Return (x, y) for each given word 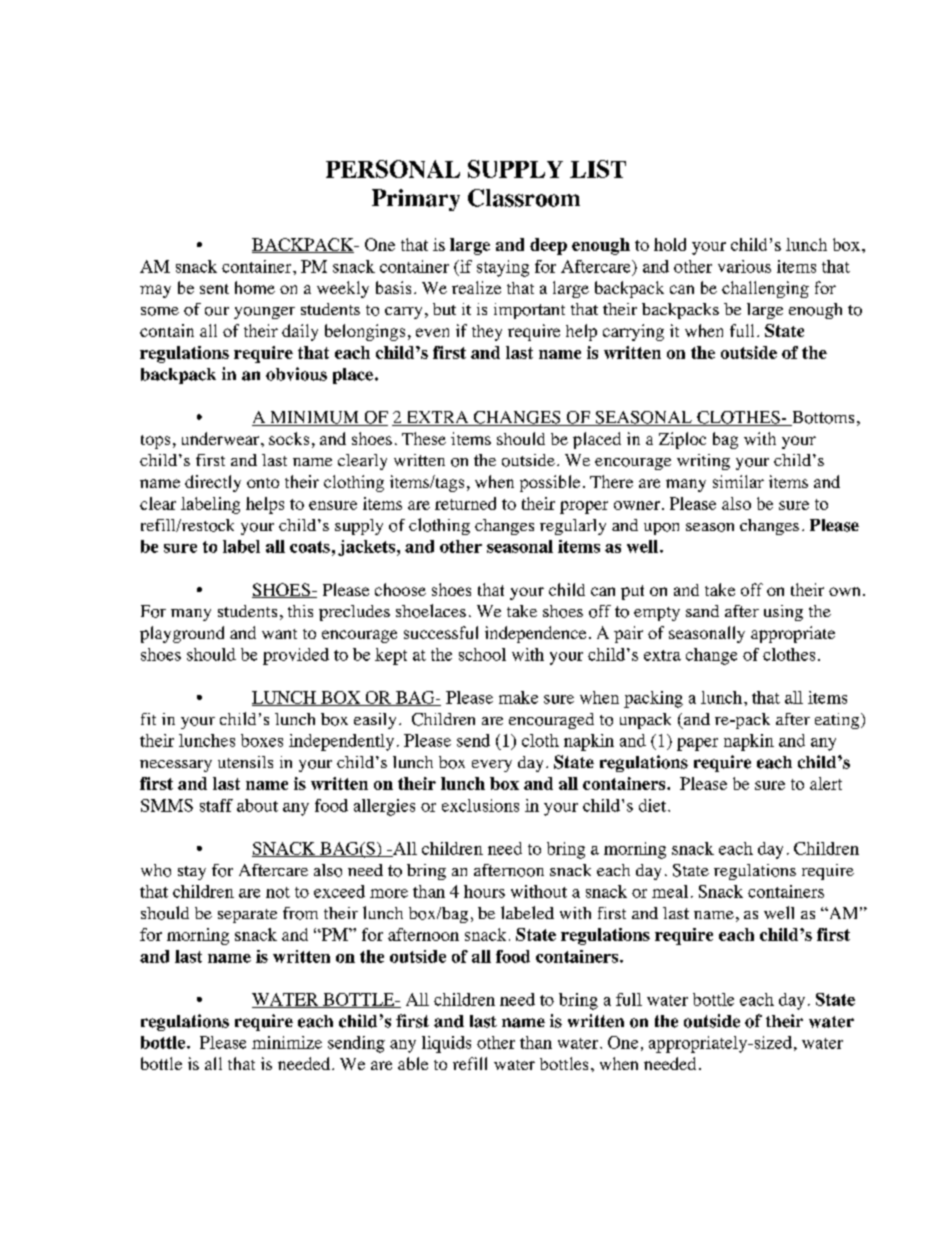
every (492, 766)
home (255, 287)
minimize (287, 1042)
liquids (446, 1044)
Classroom (524, 198)
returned (465, 503)
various (744, 266)
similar (738, 481)
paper (697, 744)
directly (213, 483)
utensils (245, 762)
